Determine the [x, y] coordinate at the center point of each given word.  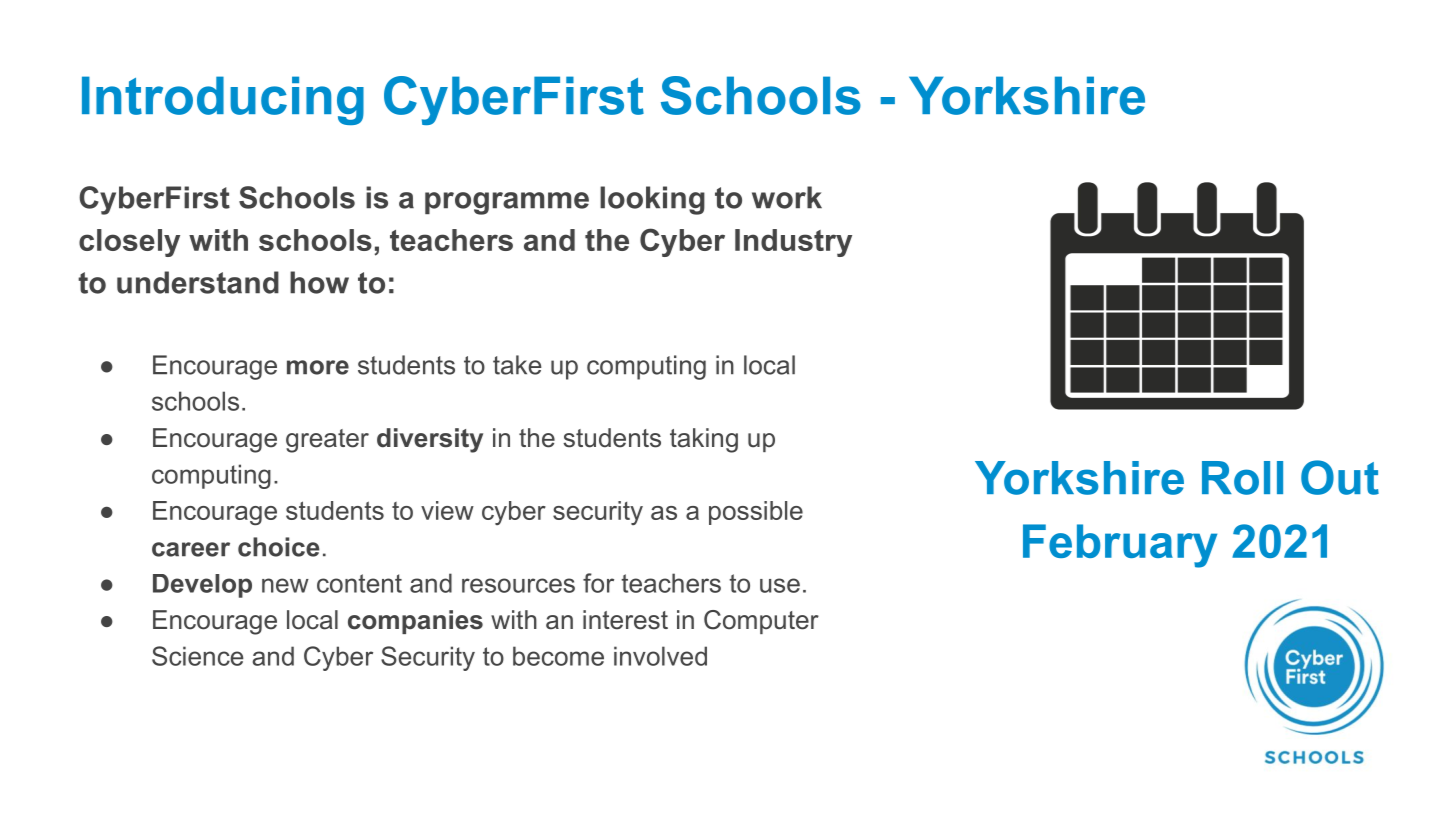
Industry [793, 243]
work [787, 197]
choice [279, 547]
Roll [1242, 478]
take [517, 365]
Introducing [223, 100]
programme [507, 203]
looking [652, 200]
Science [198, 656]
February [1120, 546]
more [318, 367]
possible [756, 513]
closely [129, 243]
